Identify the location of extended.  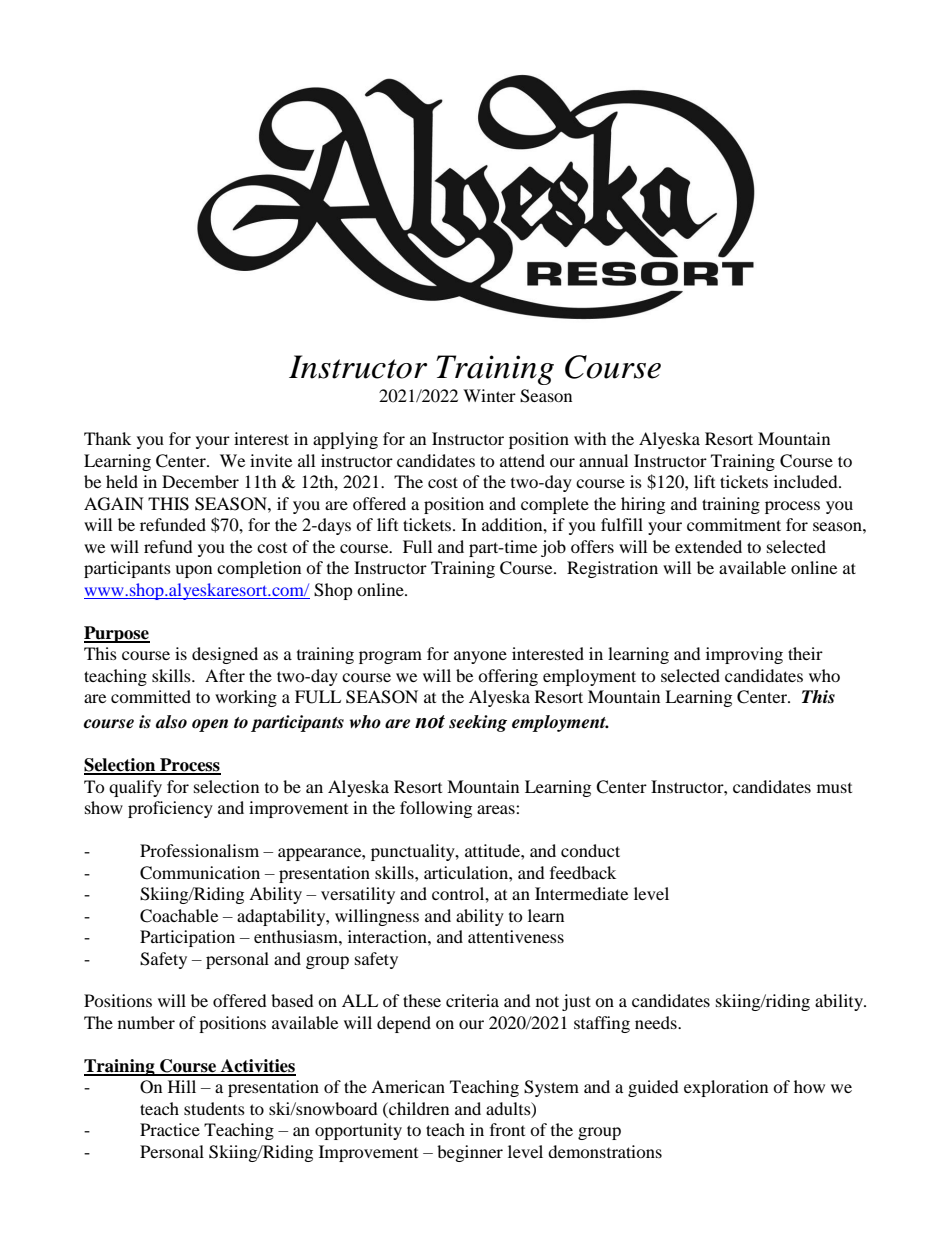
(708, 546).
